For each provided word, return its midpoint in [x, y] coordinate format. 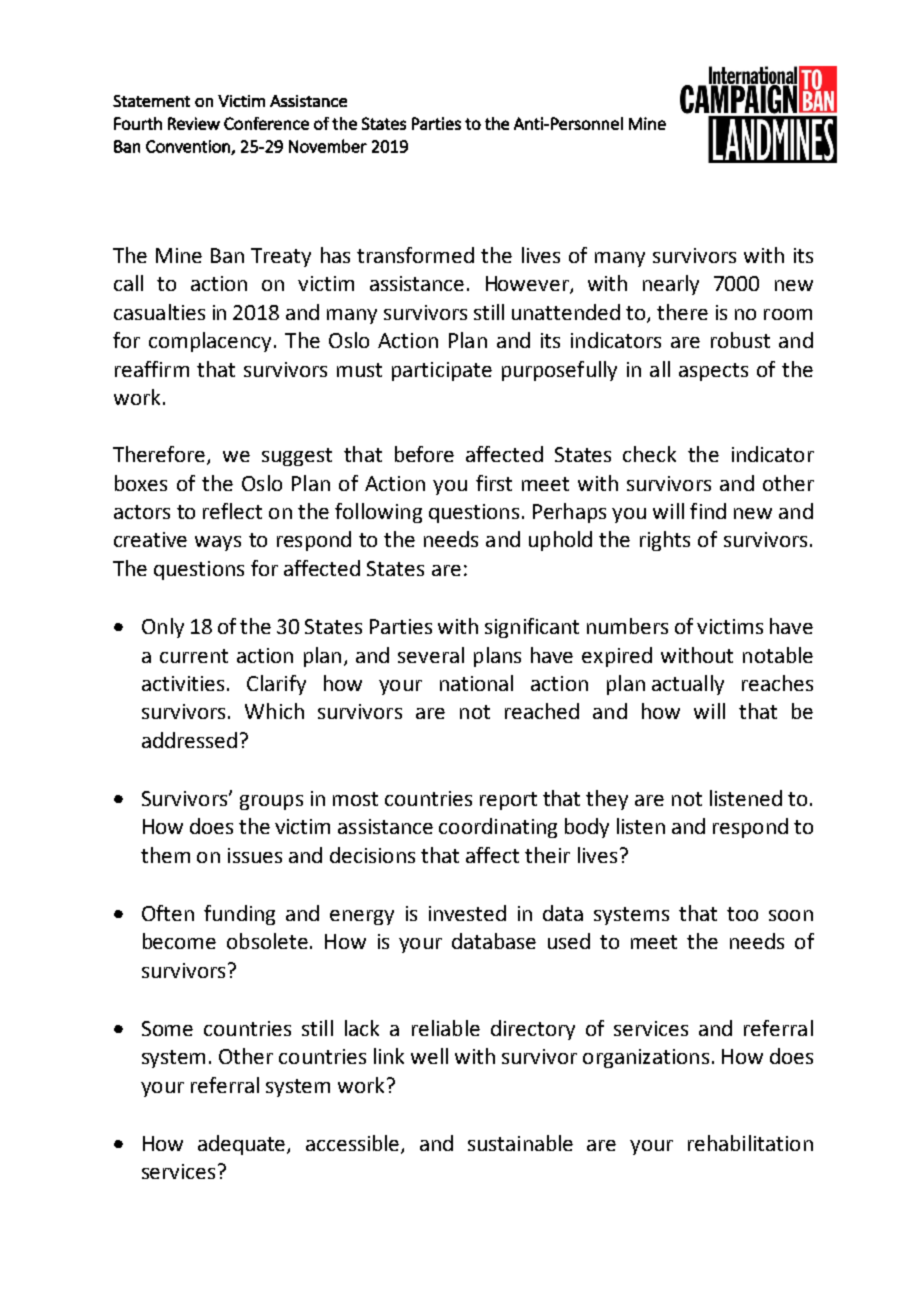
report [508, 801]
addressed [189, 740]
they [607, 800]
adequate [243, 1145]
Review [194, 123]
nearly [671, 285]
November [328, 146]
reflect [232, 511]
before [424, 454]
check [649, 454]
